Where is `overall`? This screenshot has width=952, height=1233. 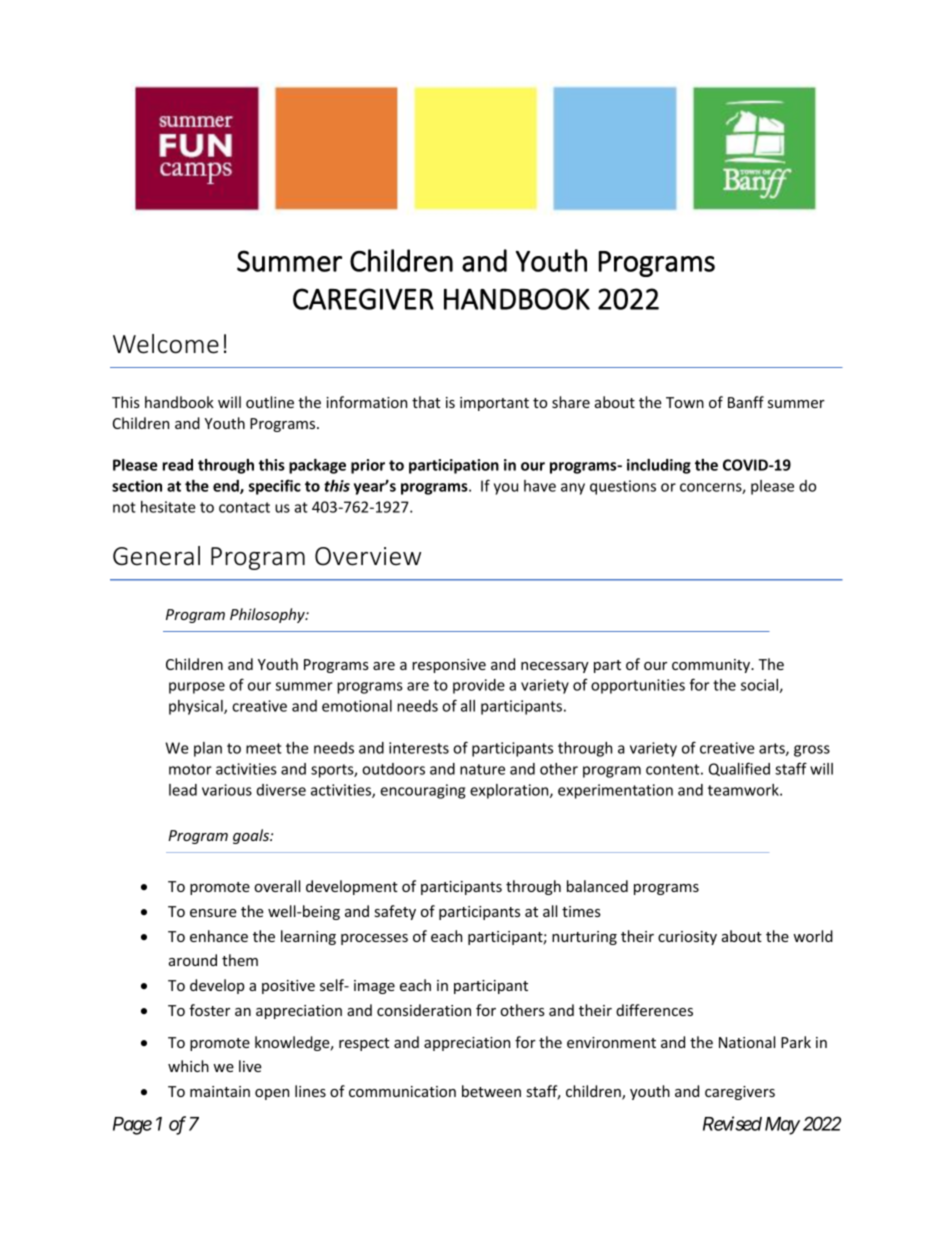
overall is located at coordinates (277, 886).
